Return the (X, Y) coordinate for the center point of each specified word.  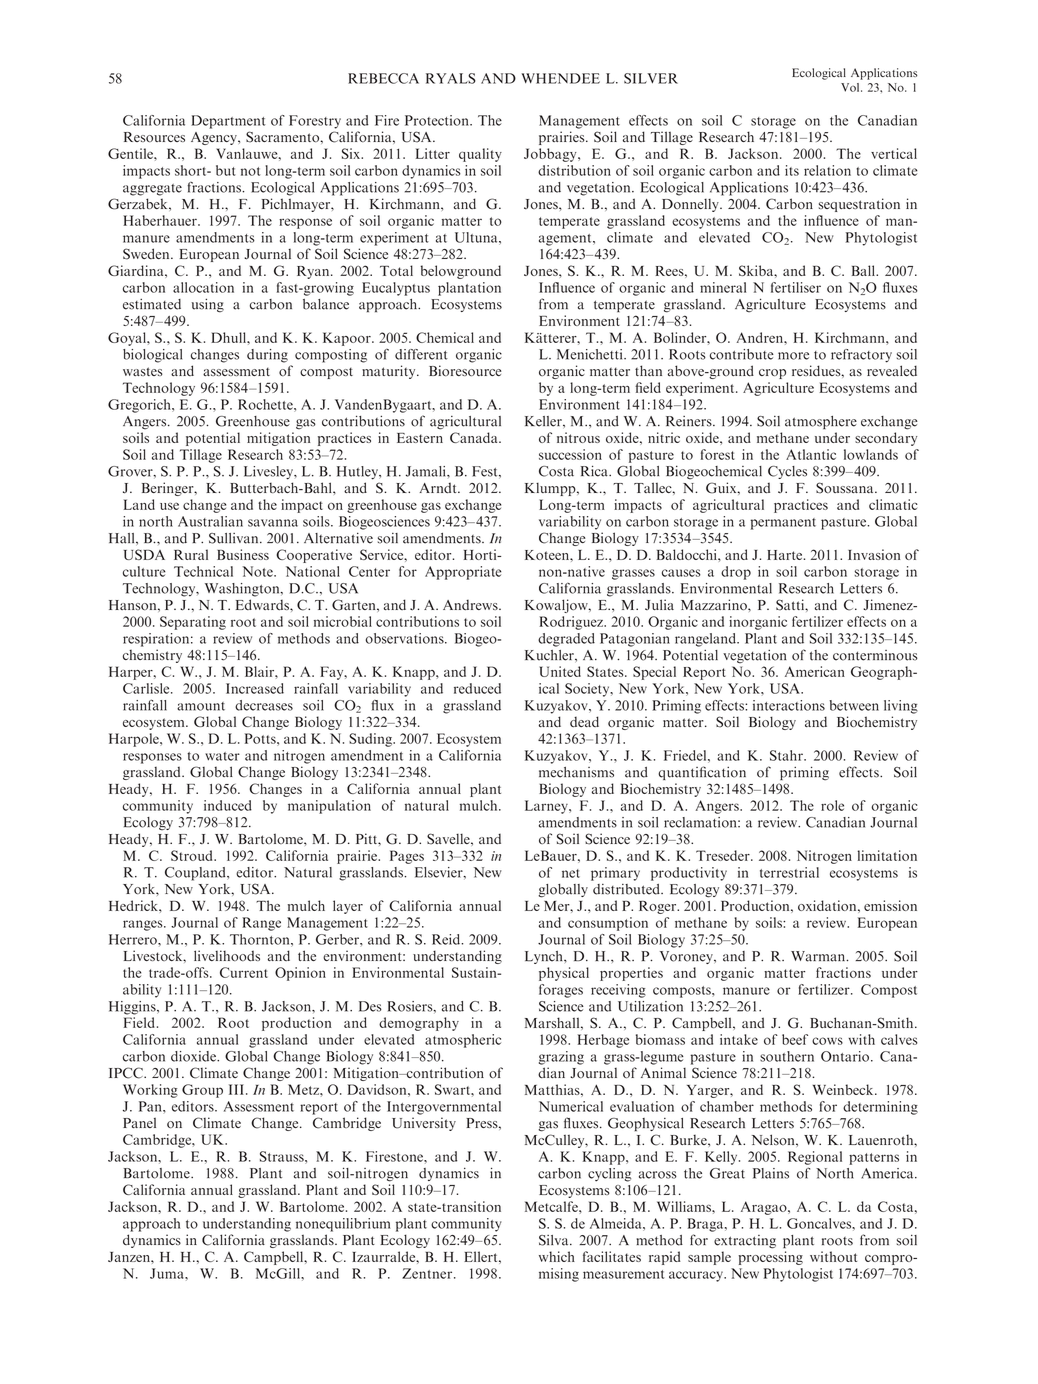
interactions (789, 705)
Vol (851, 87)
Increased (255, 688)
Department (228, 122)
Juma (168, 1273)
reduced (477, 688)
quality (480, 155)
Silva (555, 1240)
